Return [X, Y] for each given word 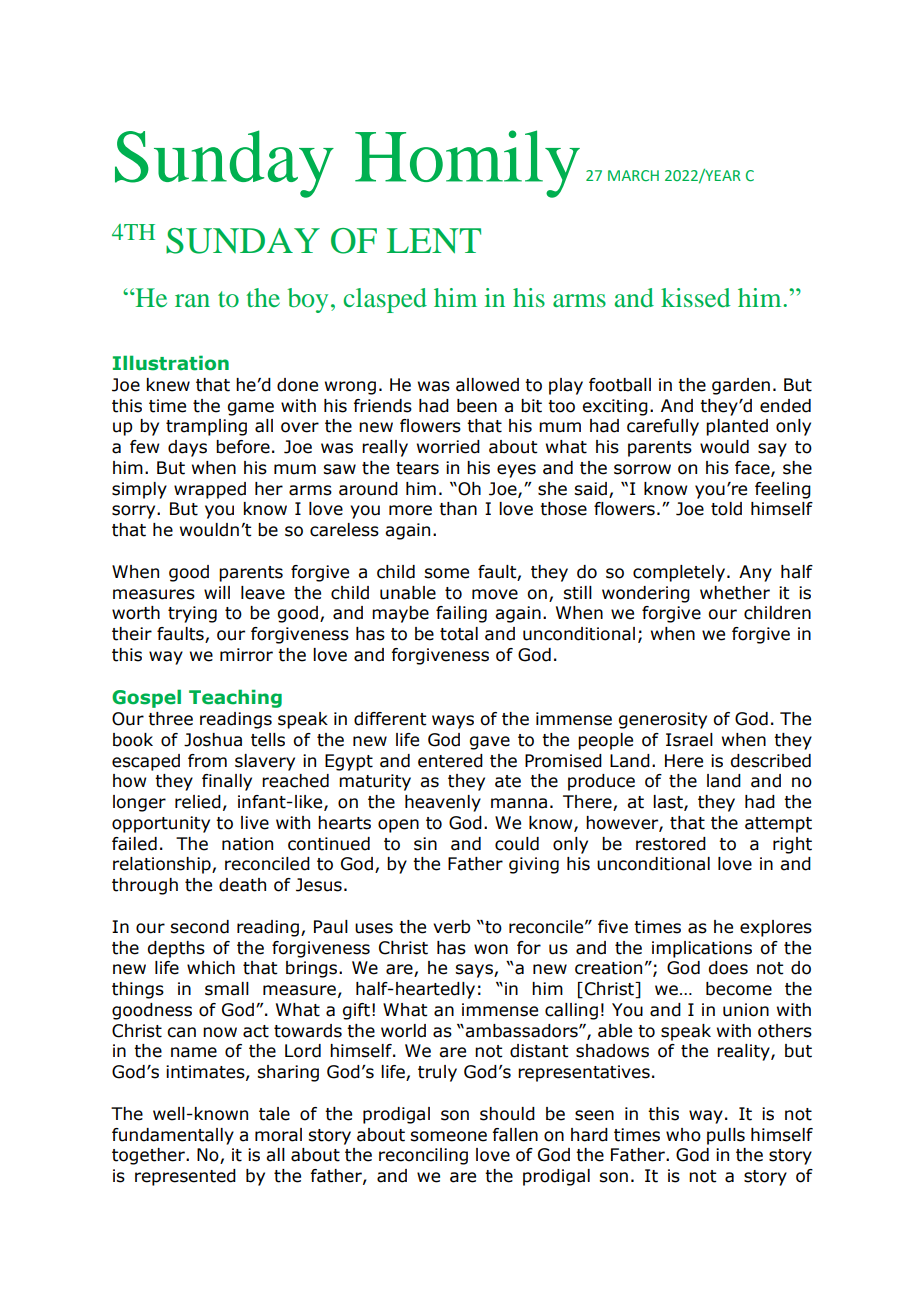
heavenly [443, 803]
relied [198, 802]
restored [671, 844]
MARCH [633, 175]
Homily [467, 164]
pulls [726, 1136]
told [726, 509]
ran [192, 300]
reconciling [423, 1156]
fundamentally [173, 1136]
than [458, 509]
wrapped [210, 490]
